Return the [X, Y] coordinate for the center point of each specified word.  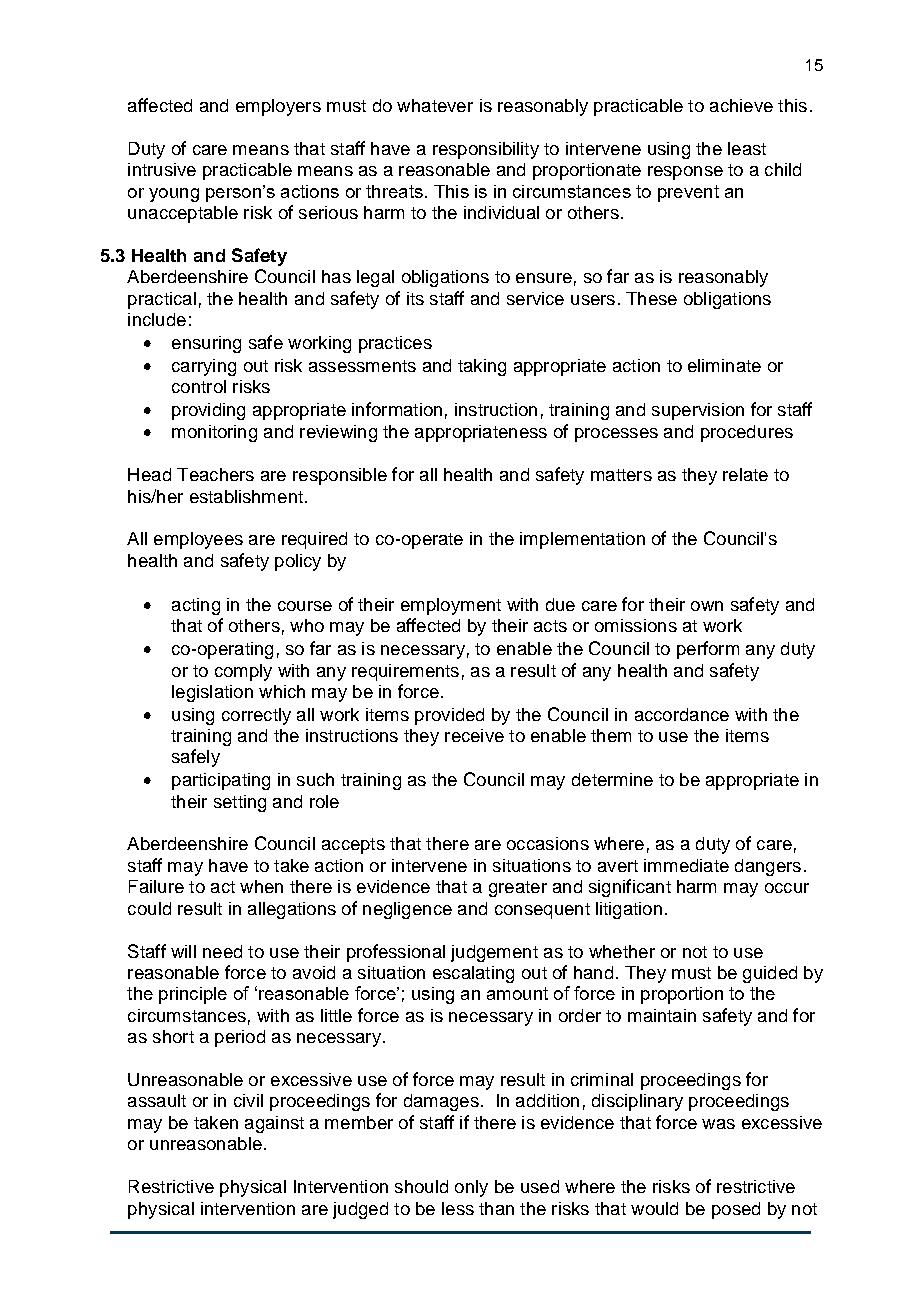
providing [208, 411]
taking [482, 367]
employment [451, 606]
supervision [698, 411]
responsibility [486, 150]
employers [278, 107]
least [747, 148]
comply [243, 672]
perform [708, 650]
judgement [494, 953]
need [222, 951]
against [274, 1124]
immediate [686, 865]
